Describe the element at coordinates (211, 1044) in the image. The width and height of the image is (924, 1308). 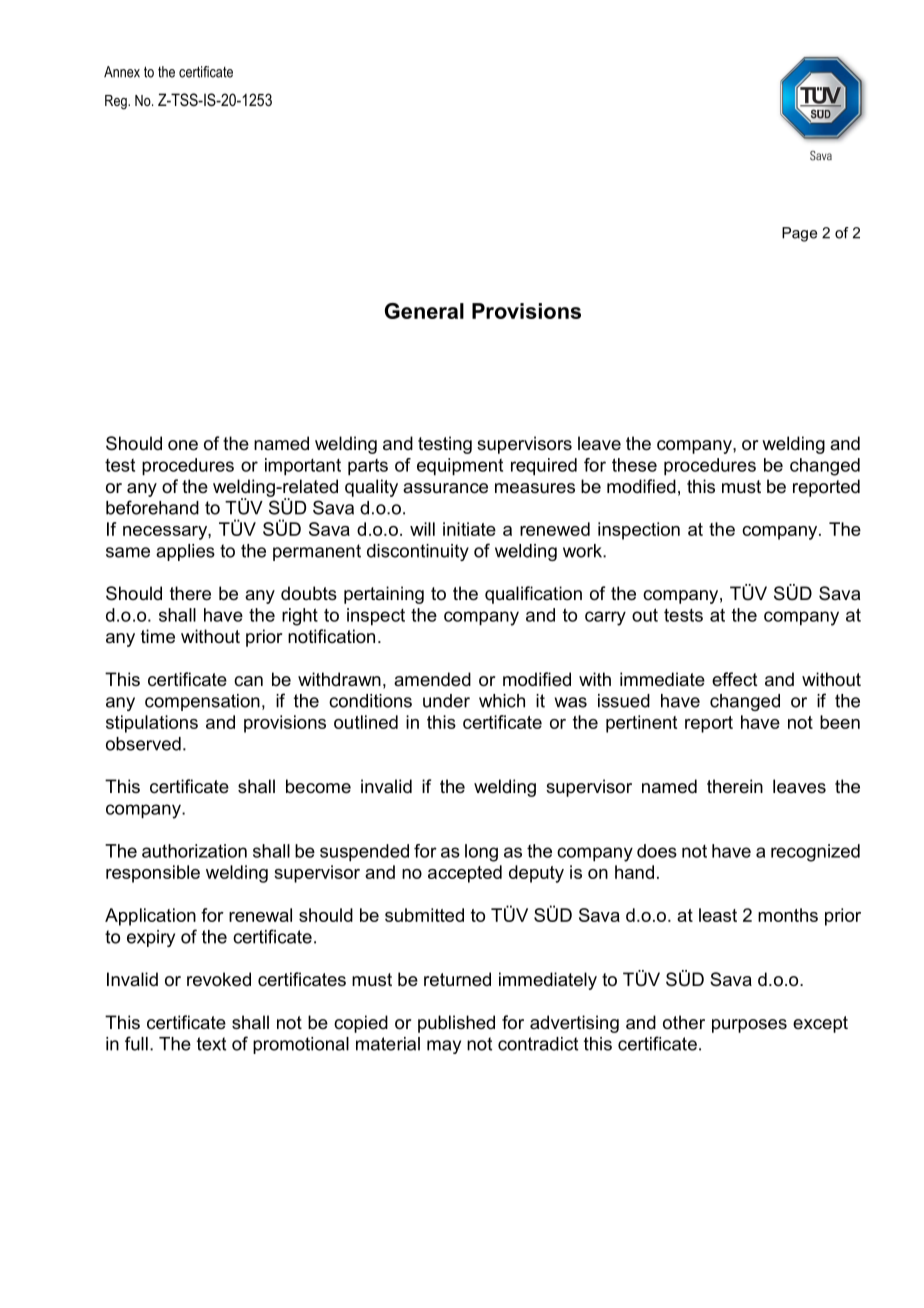
I see `text` at that location.
